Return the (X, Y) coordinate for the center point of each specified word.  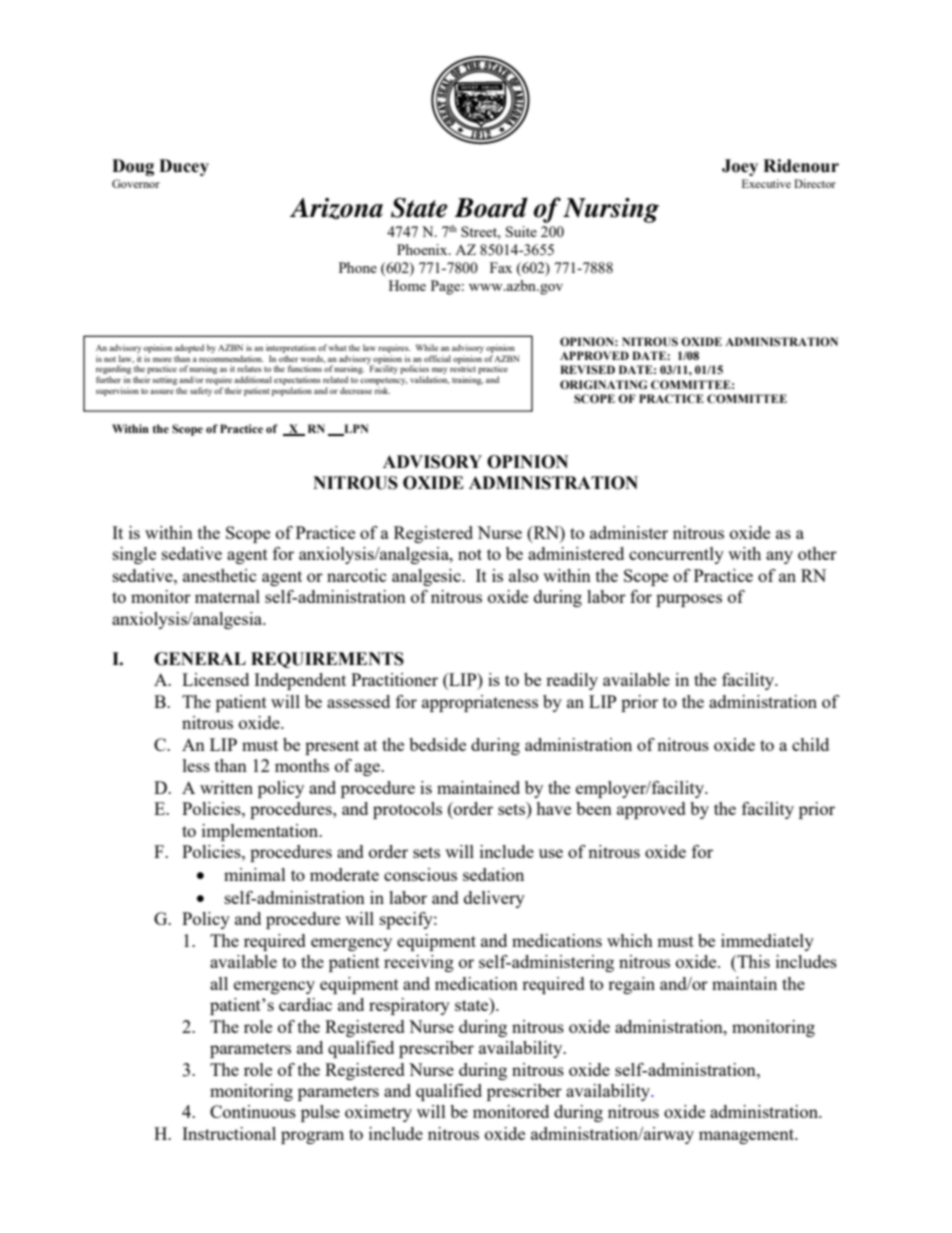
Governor (136, 183)
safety (201, 391)
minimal (255, 874)
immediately (767, 942)
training (467, 380)
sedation (493, 874)
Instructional (229, 1133)
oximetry (378, 1113)
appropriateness (480, 703)
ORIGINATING (603, 384)
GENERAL (200, 659)
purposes (689, 600)
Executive (766, 183)
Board (491, 207)
